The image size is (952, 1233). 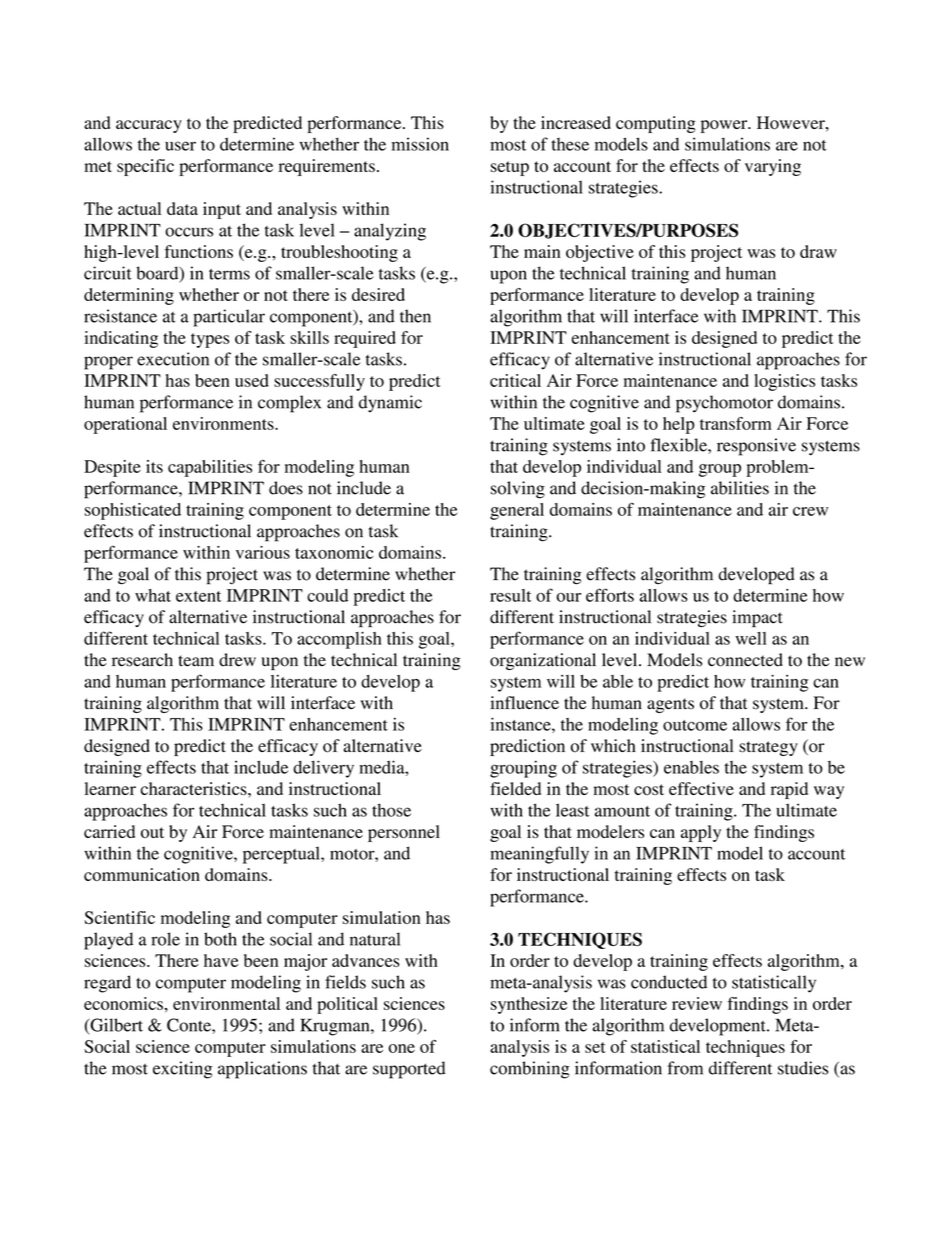 What do you see at coordinates (789, 790) in the page?
I see `rapid` at bounding box center [789, 790].
